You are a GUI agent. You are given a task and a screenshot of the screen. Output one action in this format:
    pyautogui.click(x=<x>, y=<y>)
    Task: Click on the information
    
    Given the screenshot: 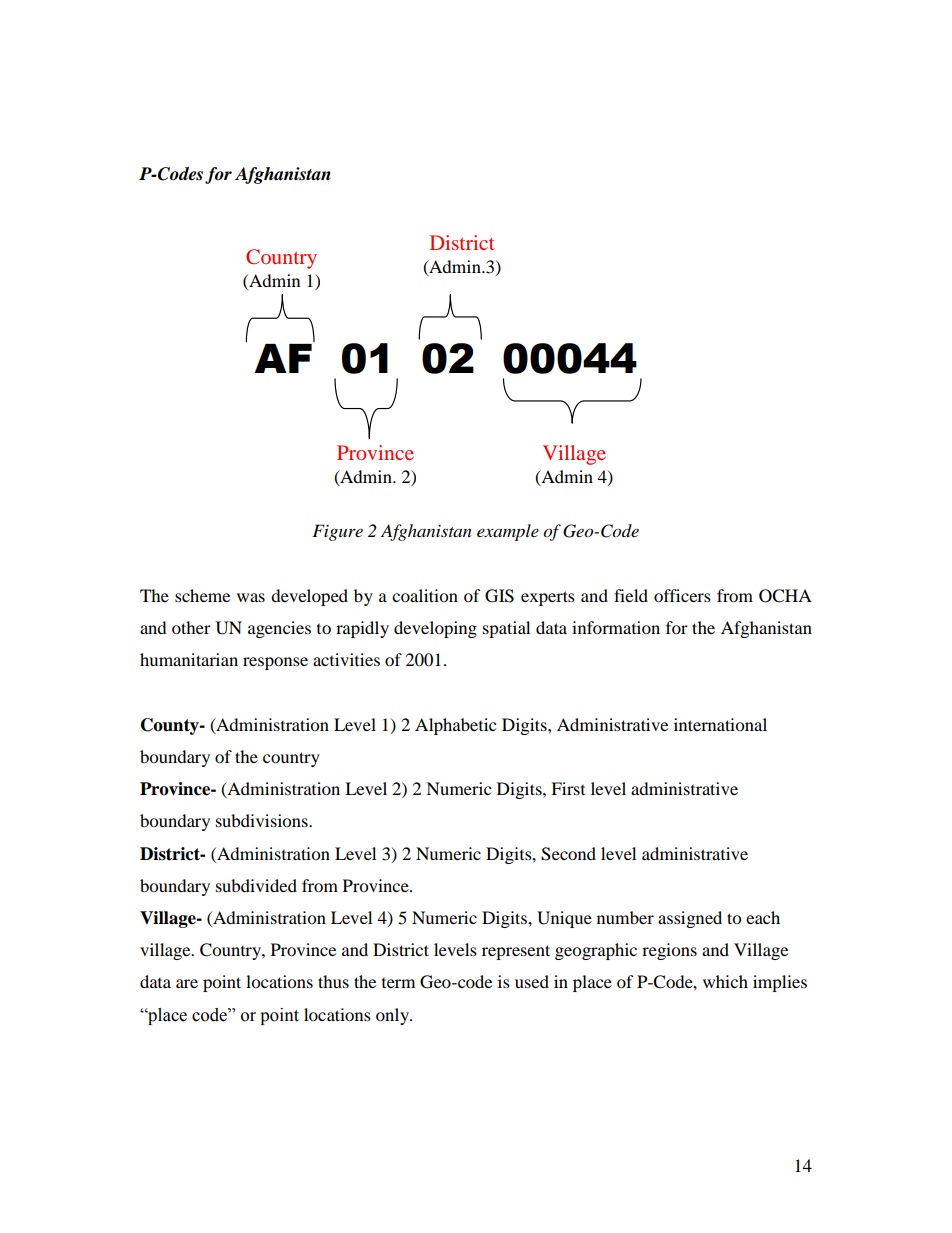 What is the action you would take?
    pyautogui.click(x=616, y=627)
